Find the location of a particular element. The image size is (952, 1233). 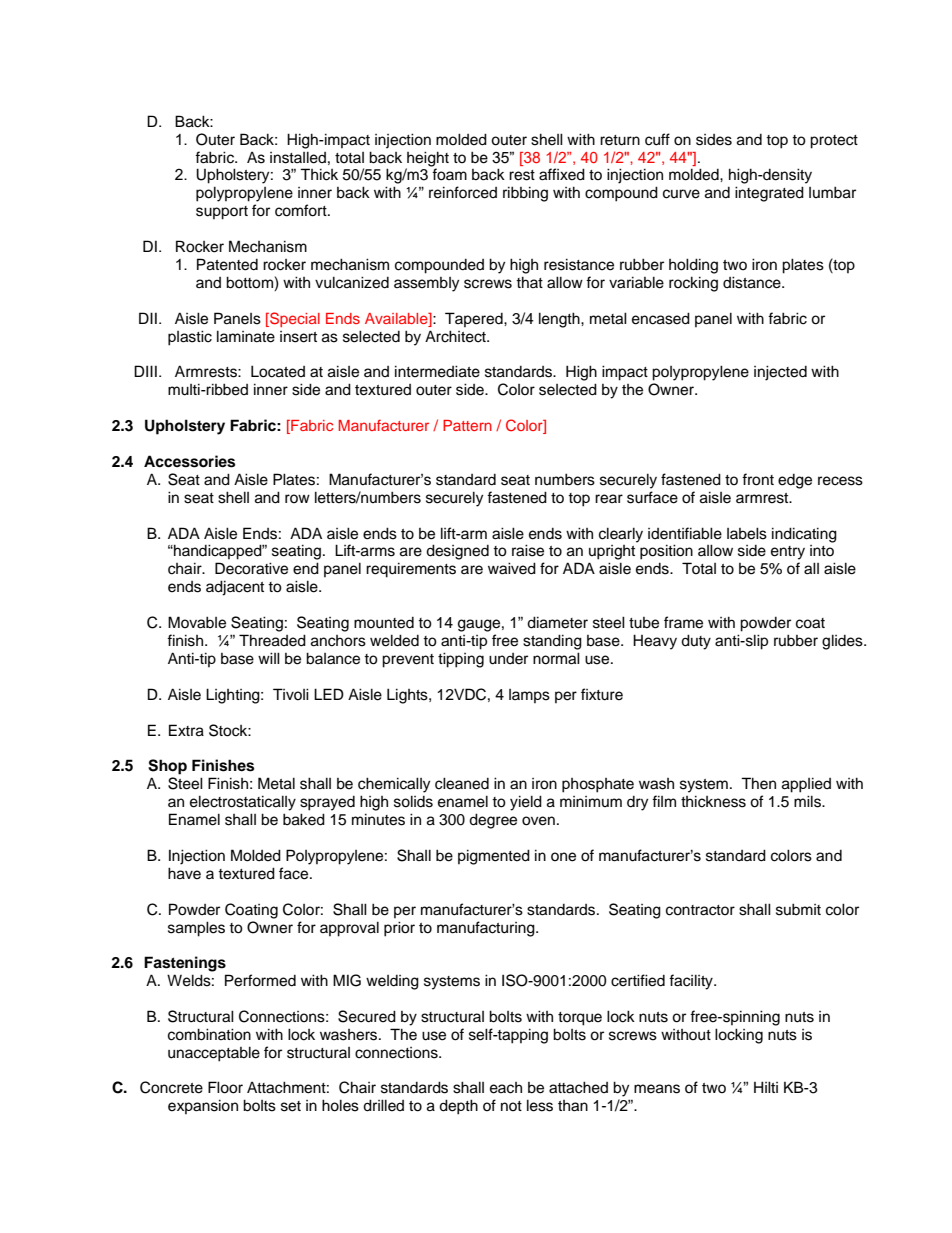

Decorative is located at coordinates (251, 568).
